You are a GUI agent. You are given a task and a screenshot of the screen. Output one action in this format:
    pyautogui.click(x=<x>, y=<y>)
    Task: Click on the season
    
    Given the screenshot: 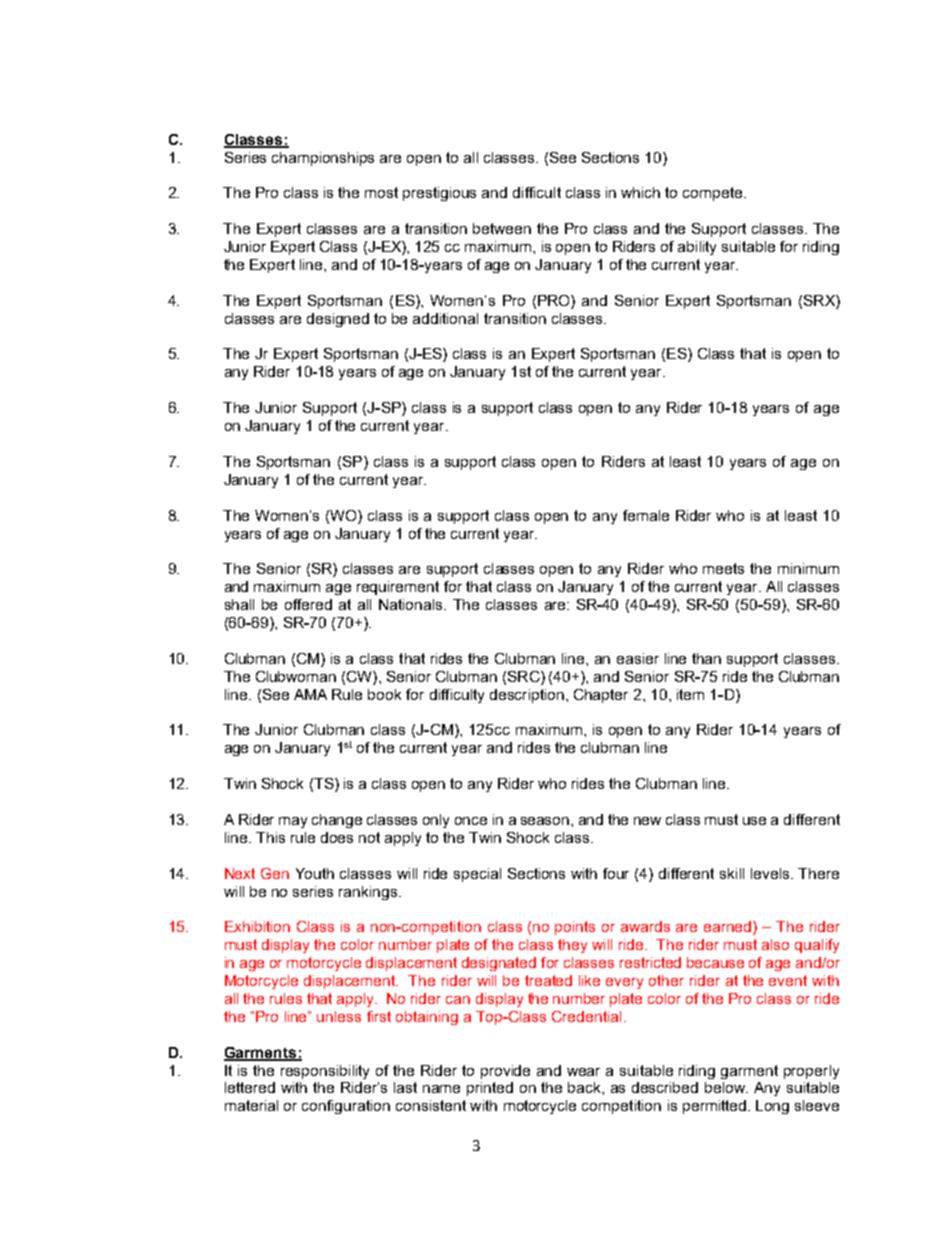 What is the action you would take?
    pyautogui.click(x=546, y=821)
